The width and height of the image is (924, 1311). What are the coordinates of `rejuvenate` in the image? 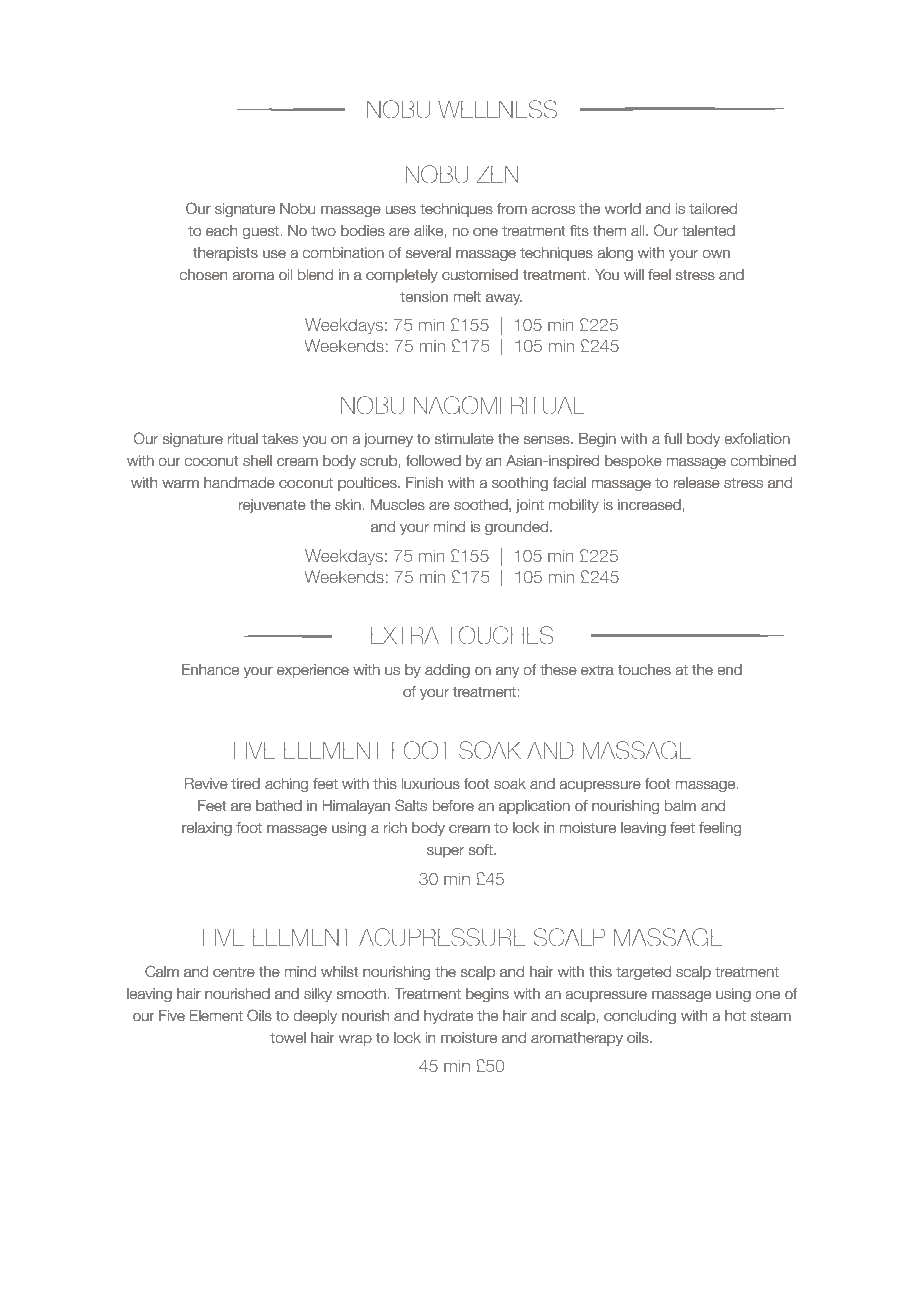 It's located at (272, 506).
